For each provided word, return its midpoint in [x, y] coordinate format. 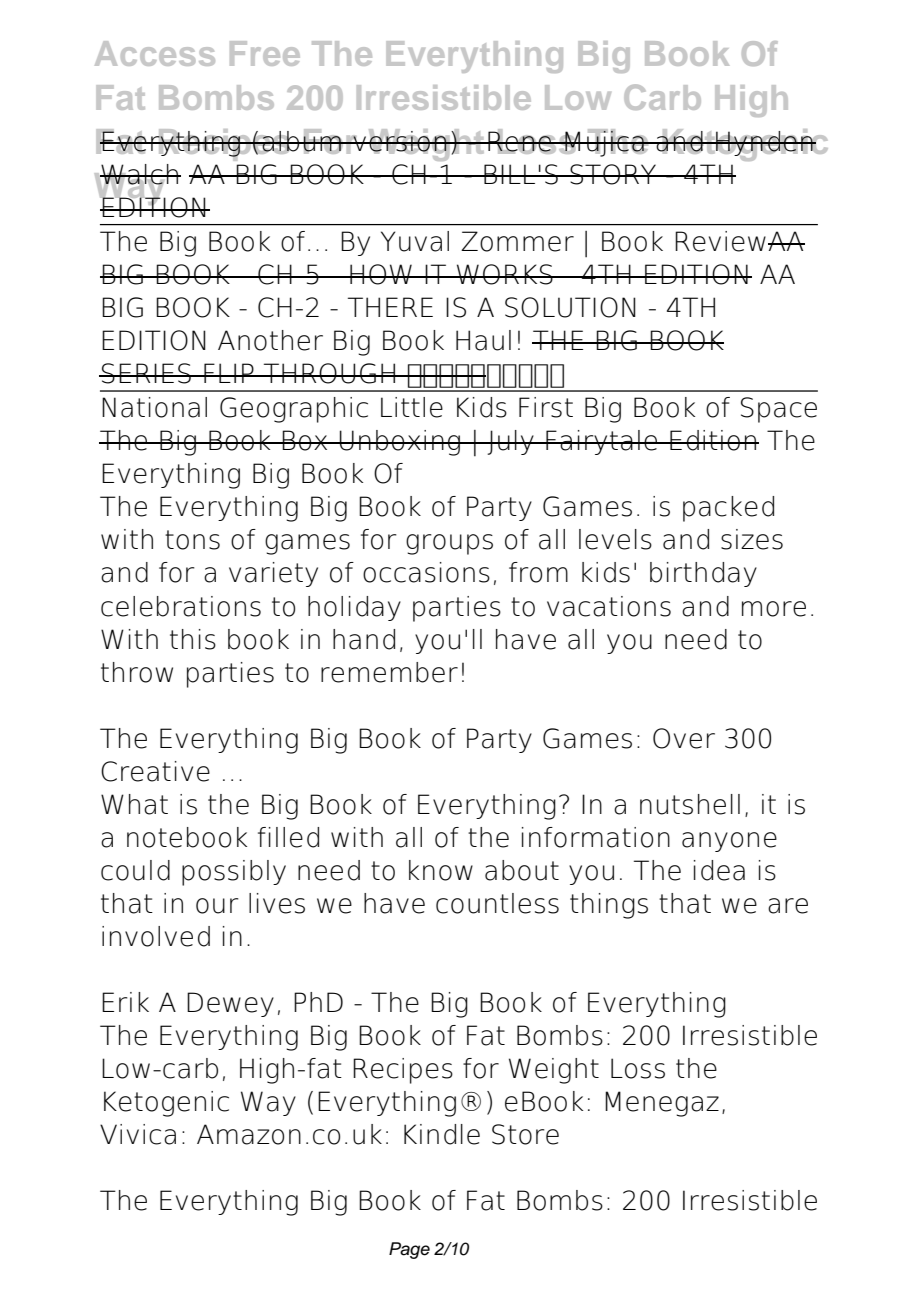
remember [389, 672]
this [193, 639]
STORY [613, 174]
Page [409, 1250]
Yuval [415, 241]
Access [155, 53]
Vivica [138, 1134]
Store [525, 1134]
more [774, 609]
